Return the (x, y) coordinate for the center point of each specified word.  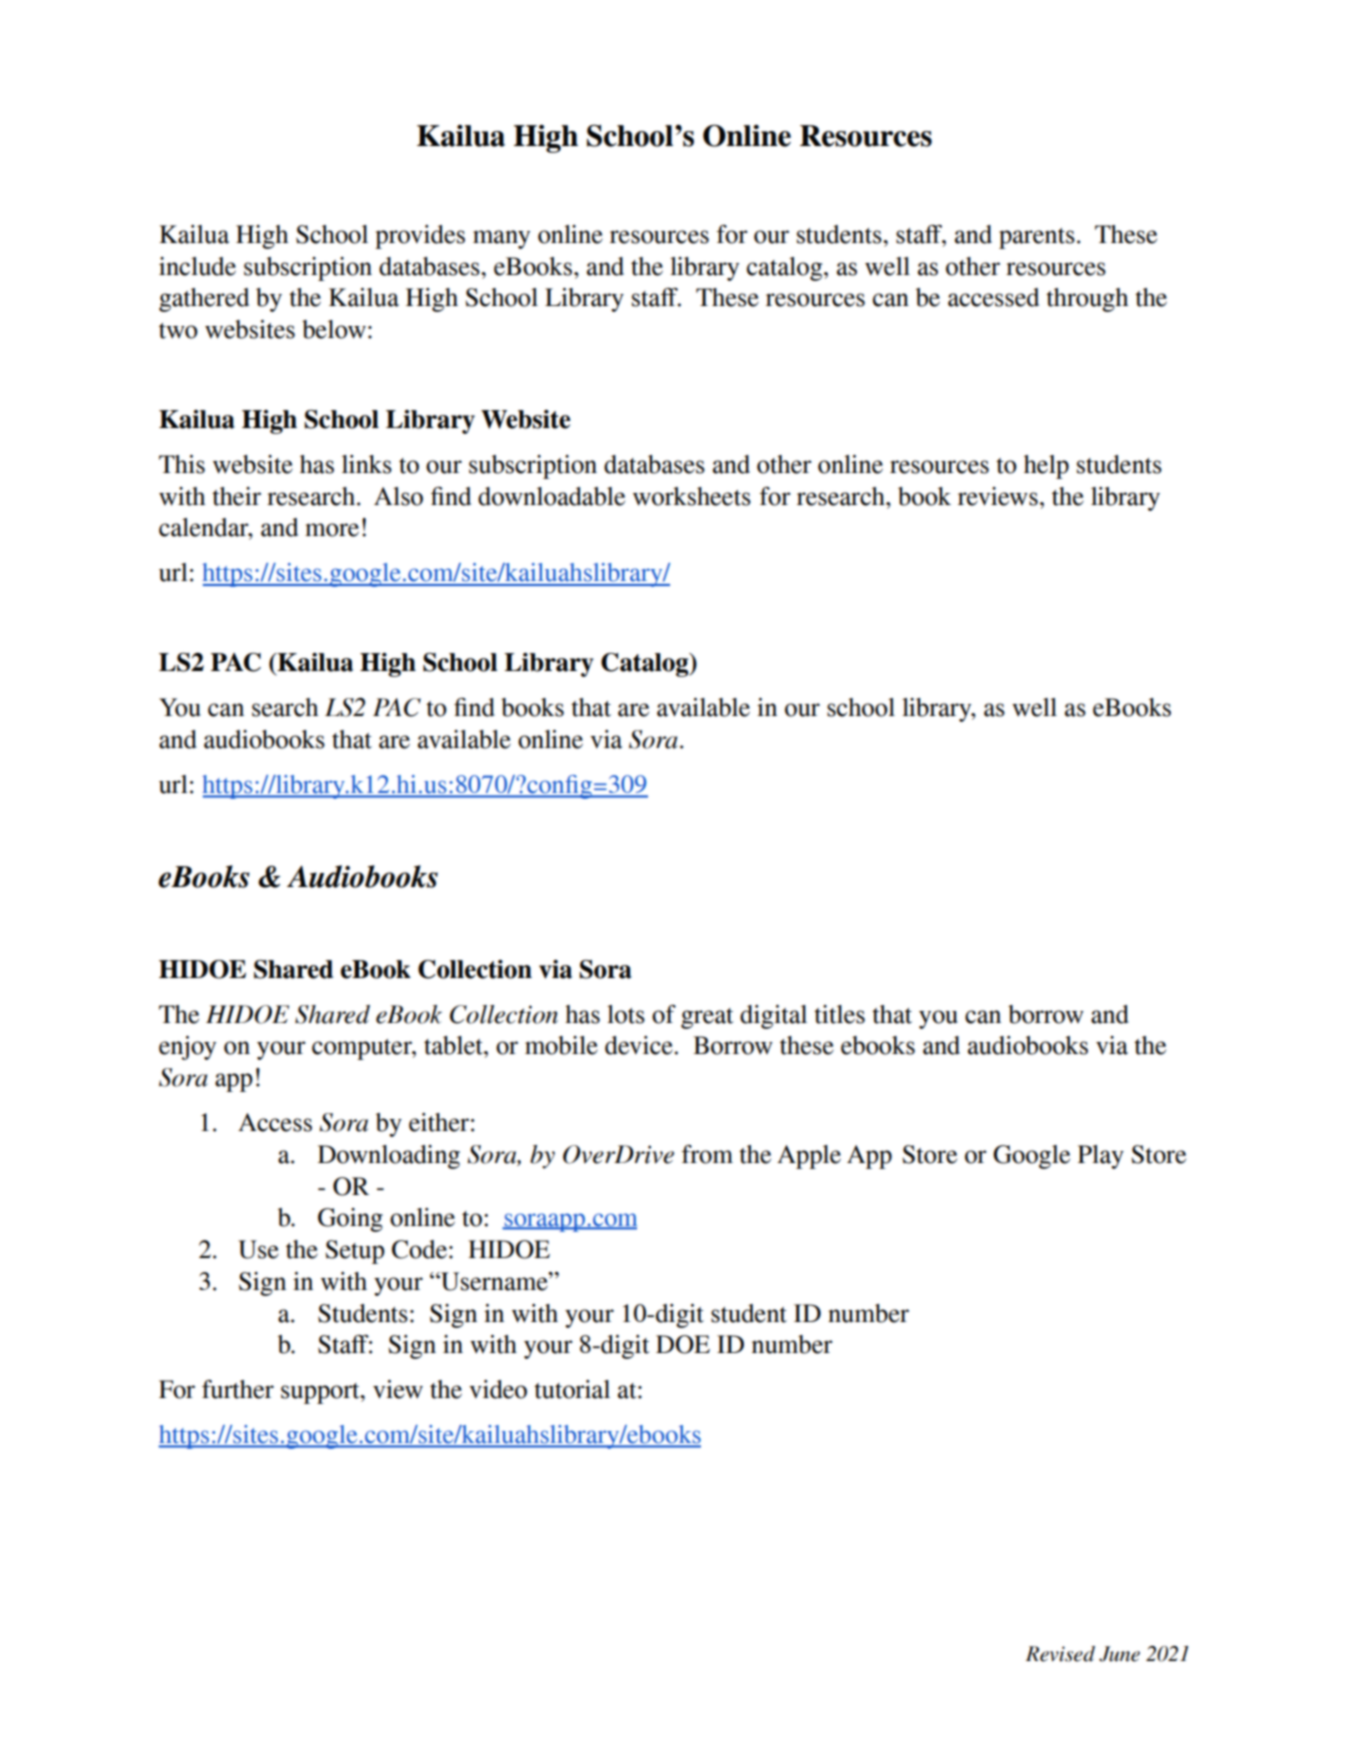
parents (1037, 238)
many (501, 239)
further (238, 1389)
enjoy (187, 1048)
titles (839, 1014)
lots (626, 1014)
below (334, 329)
